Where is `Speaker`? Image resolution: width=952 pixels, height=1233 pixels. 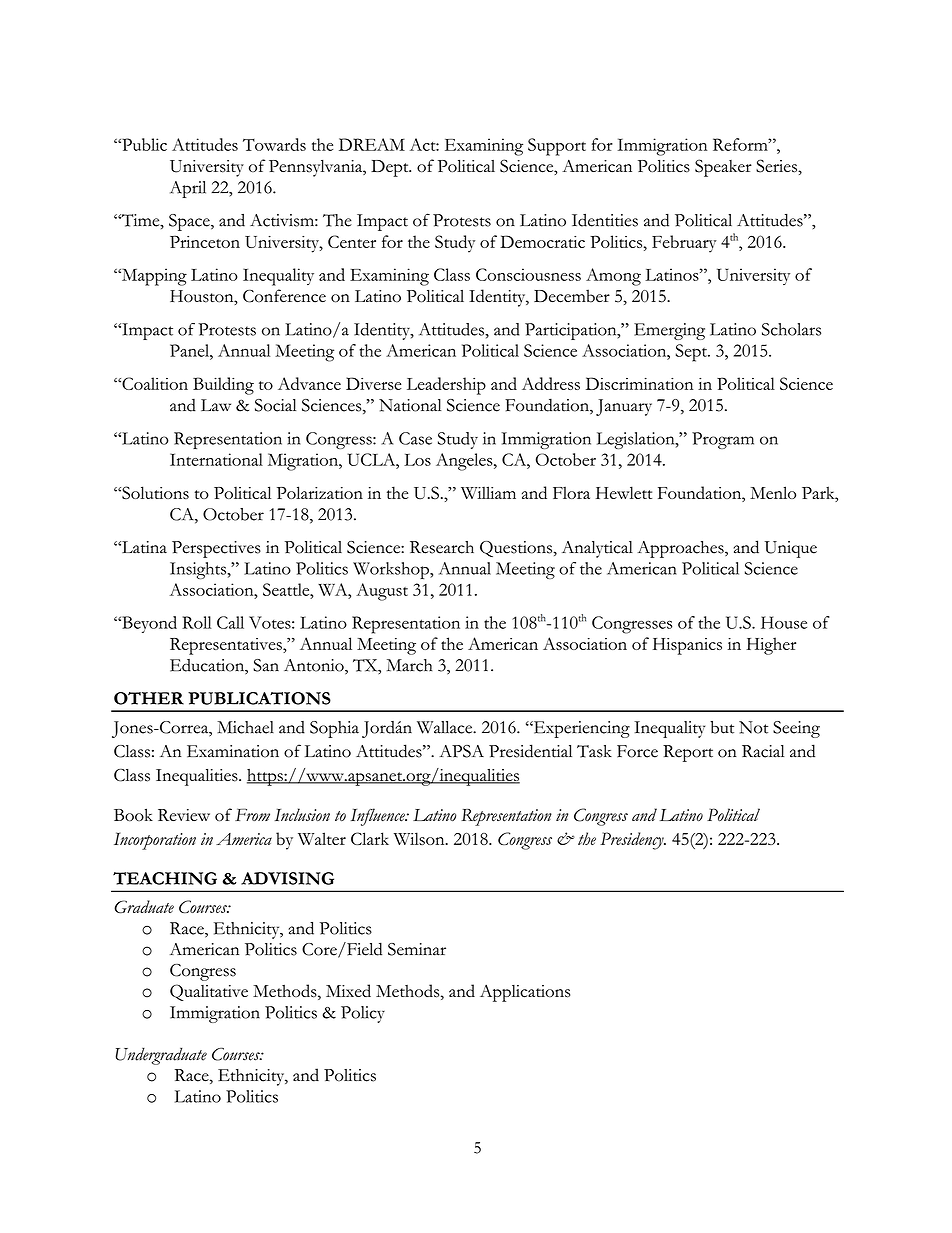
Speaker is located at coordinates (723, 168).
